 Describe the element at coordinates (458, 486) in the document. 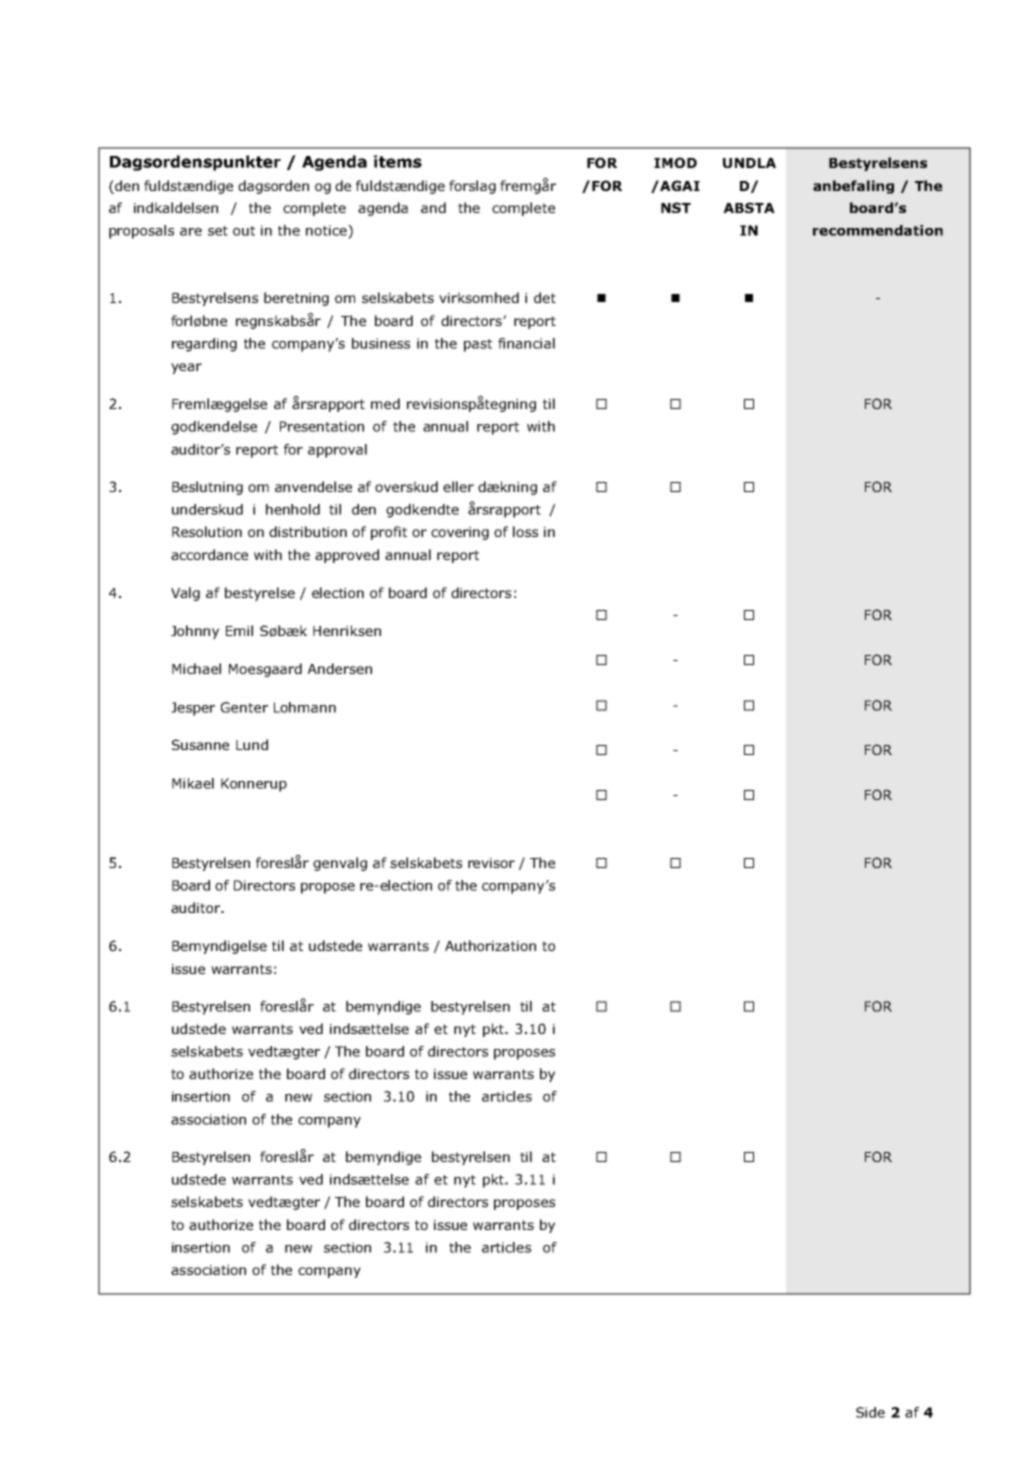

I see `eller` at that location.
